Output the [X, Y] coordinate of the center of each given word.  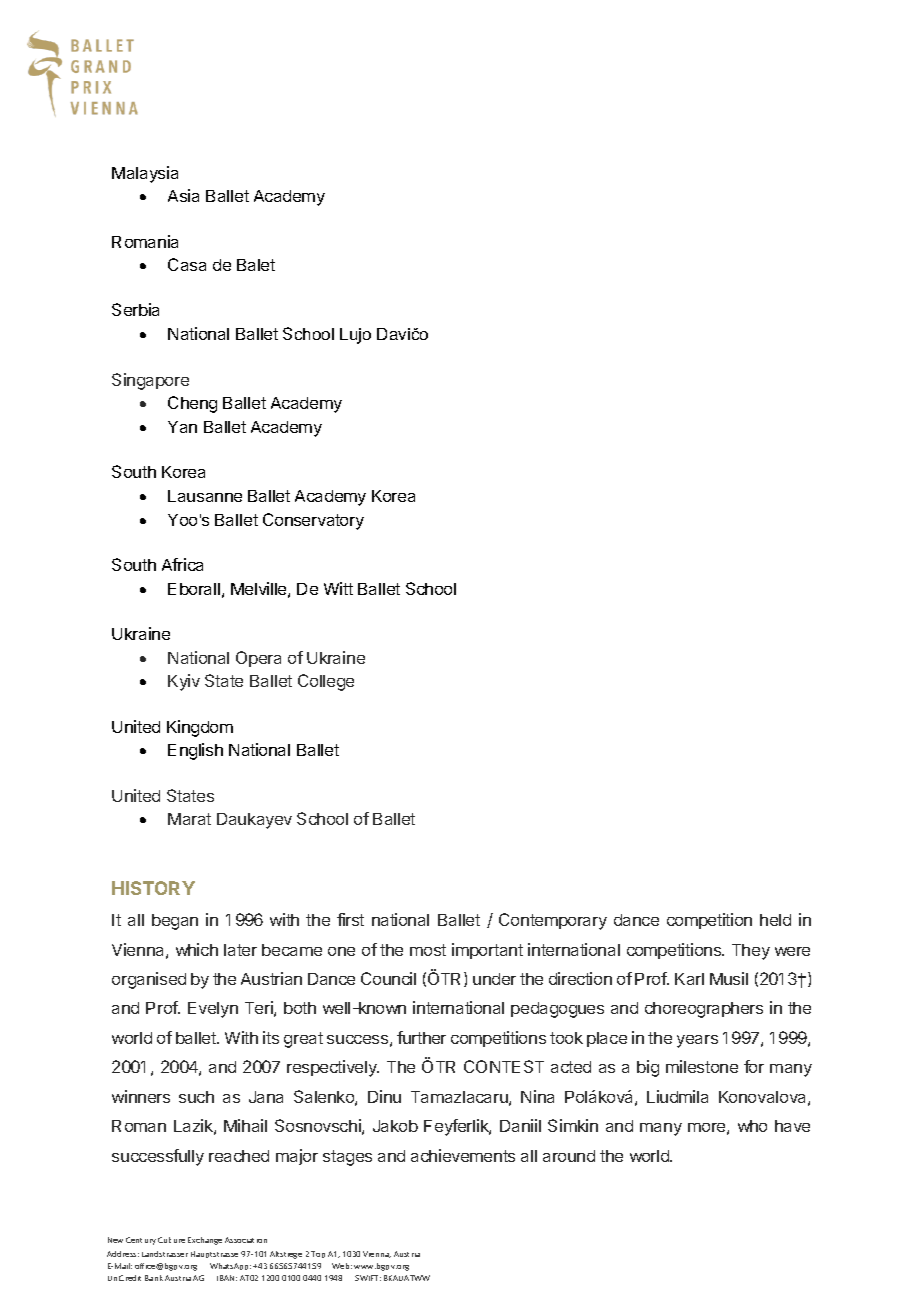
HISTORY [153, 888]
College [326, 682]
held [775, 920]
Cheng [192, 404]
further [421, 1037]
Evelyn [213, 1010]
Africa [182, 564]
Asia [183, 195]
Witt [338, 588]
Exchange [205, 1241]
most [428, 950]
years [697, 1041]
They [751, 952]
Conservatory [313, 521]
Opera [258, 659]
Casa [187, 264]
